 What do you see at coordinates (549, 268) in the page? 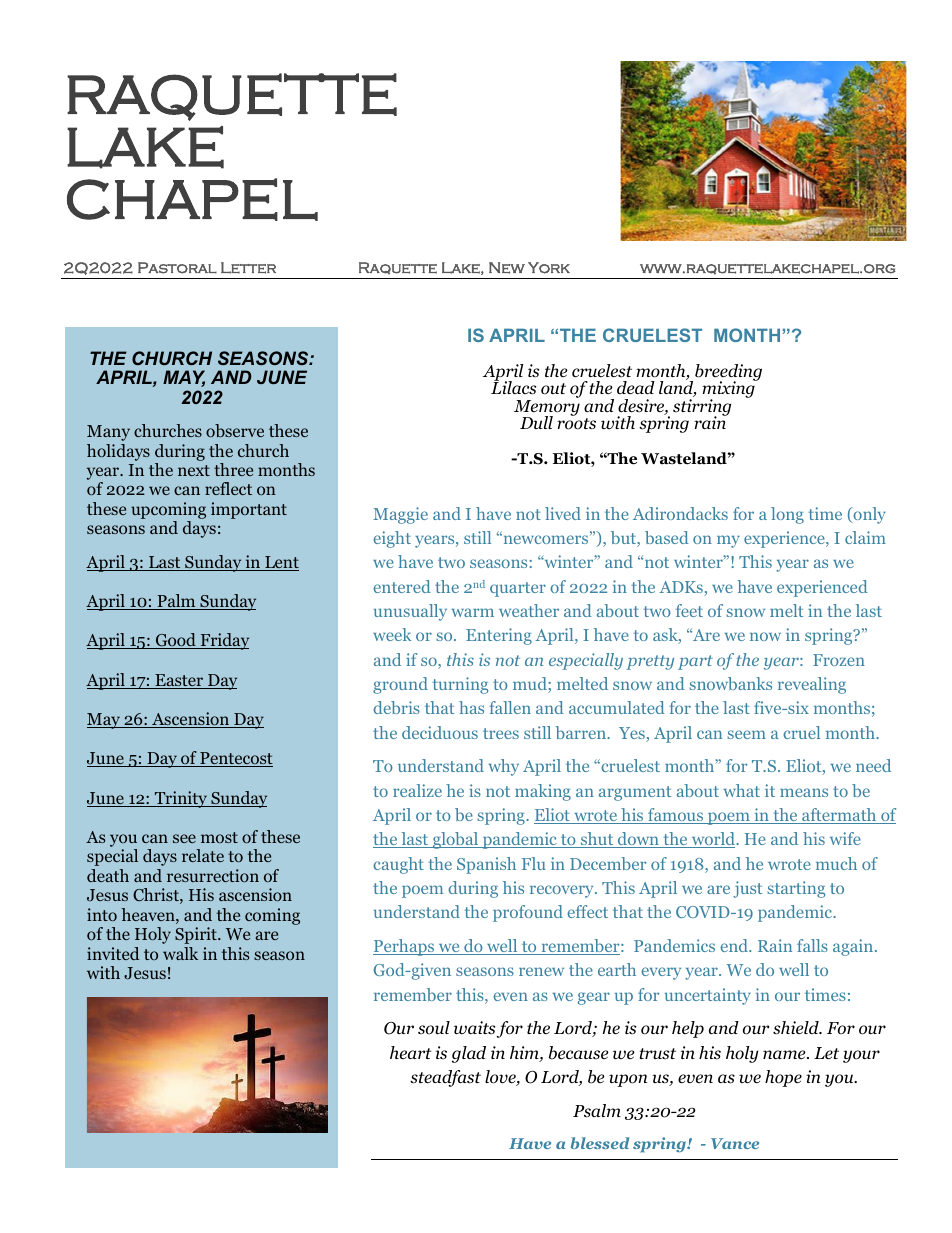
I see `York` at bounding box center [549, 268].
